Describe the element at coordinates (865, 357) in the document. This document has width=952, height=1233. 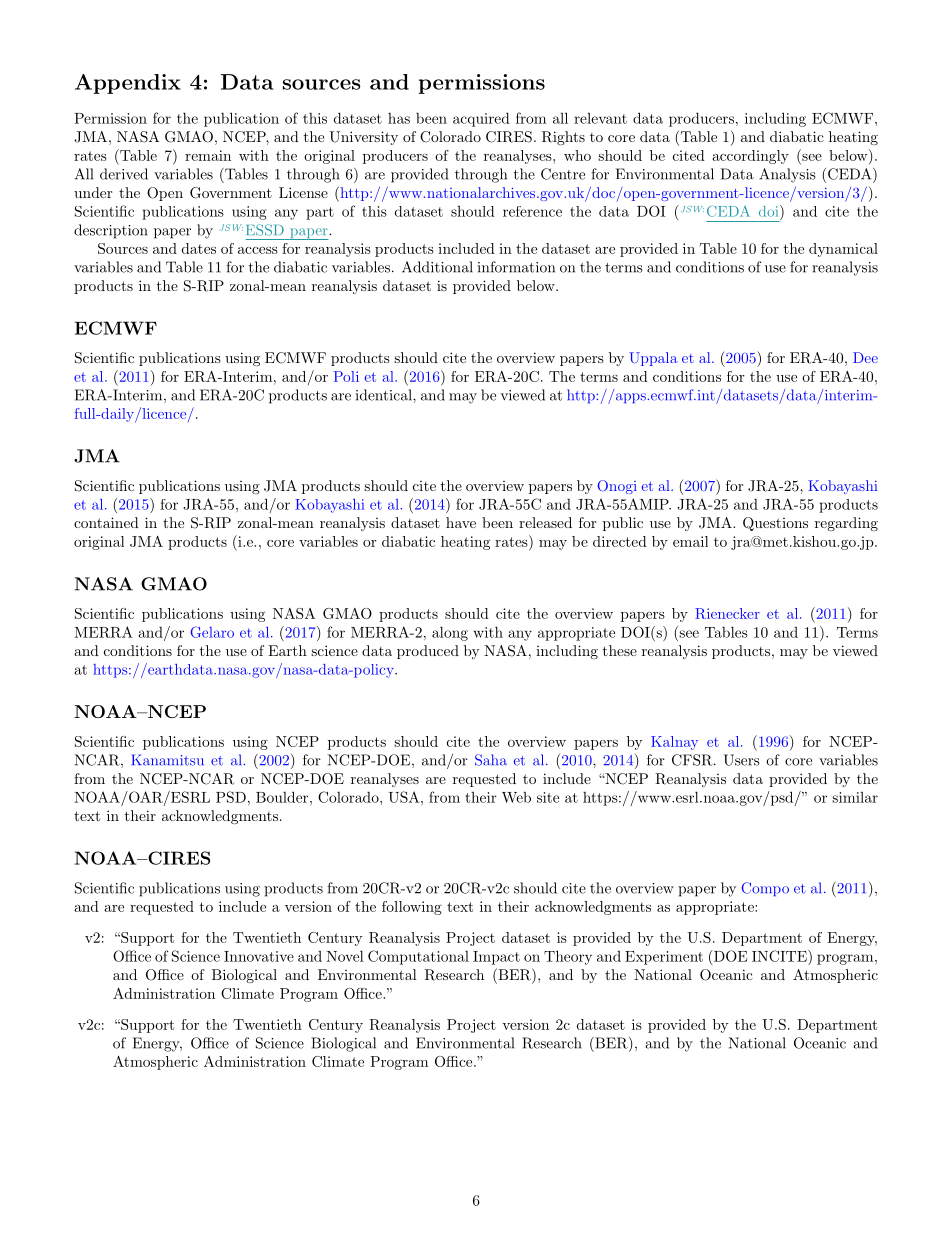
I see `Dee` at that location.
